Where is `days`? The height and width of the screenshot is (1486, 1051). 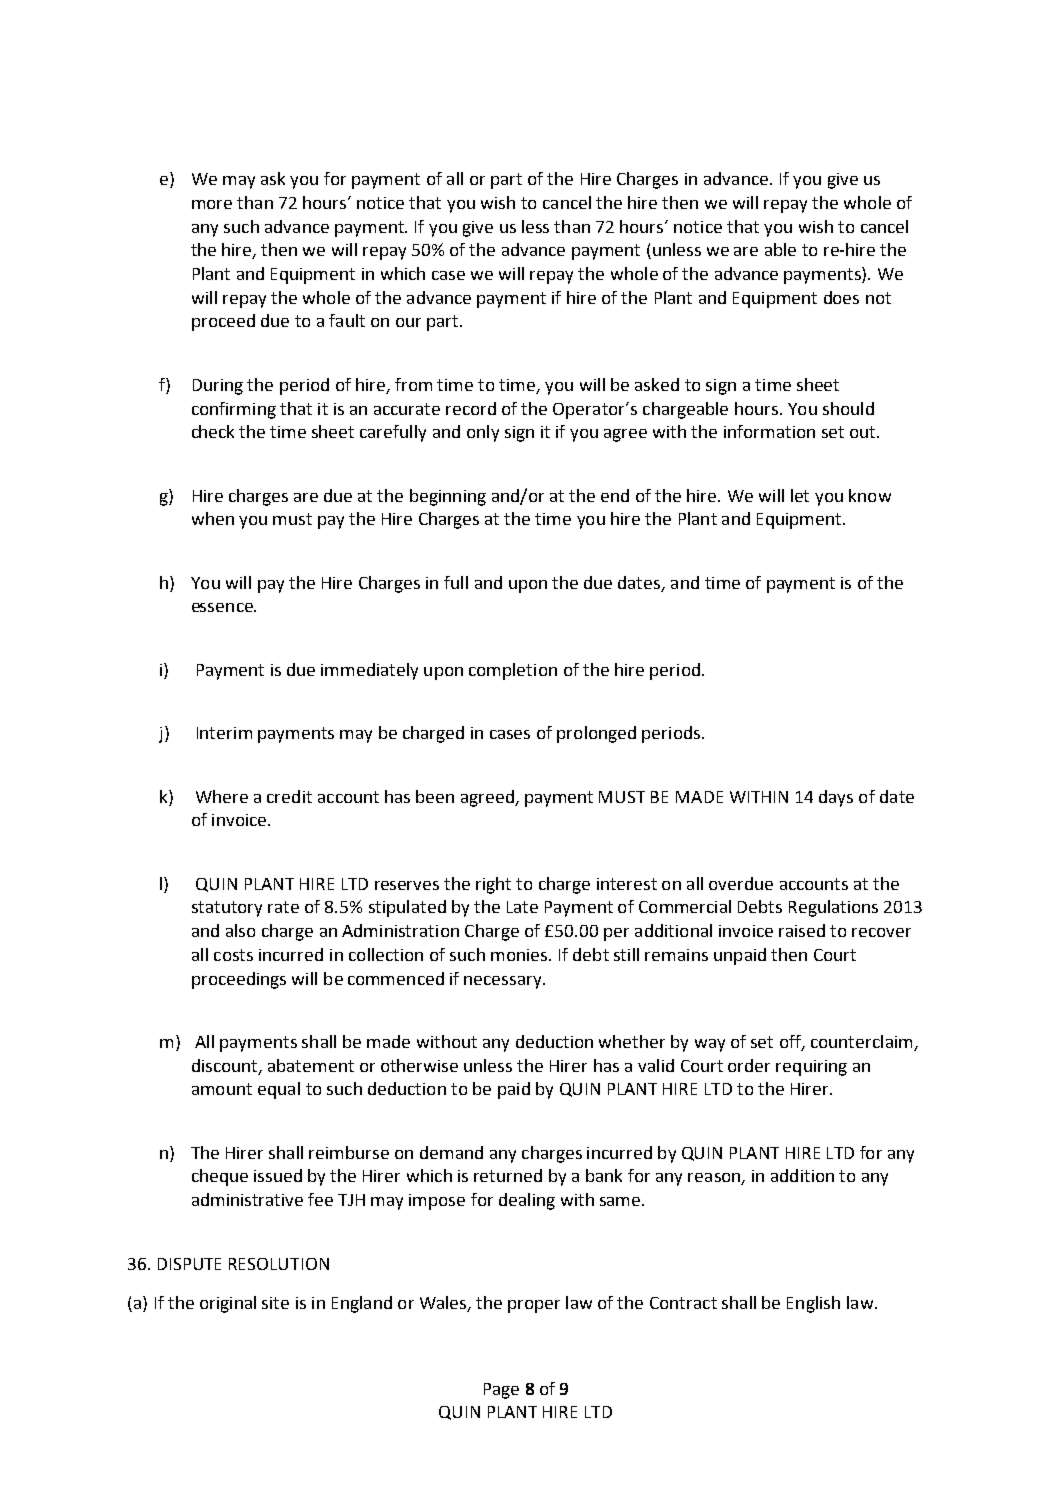 days is located at coordinates (836, 798).
